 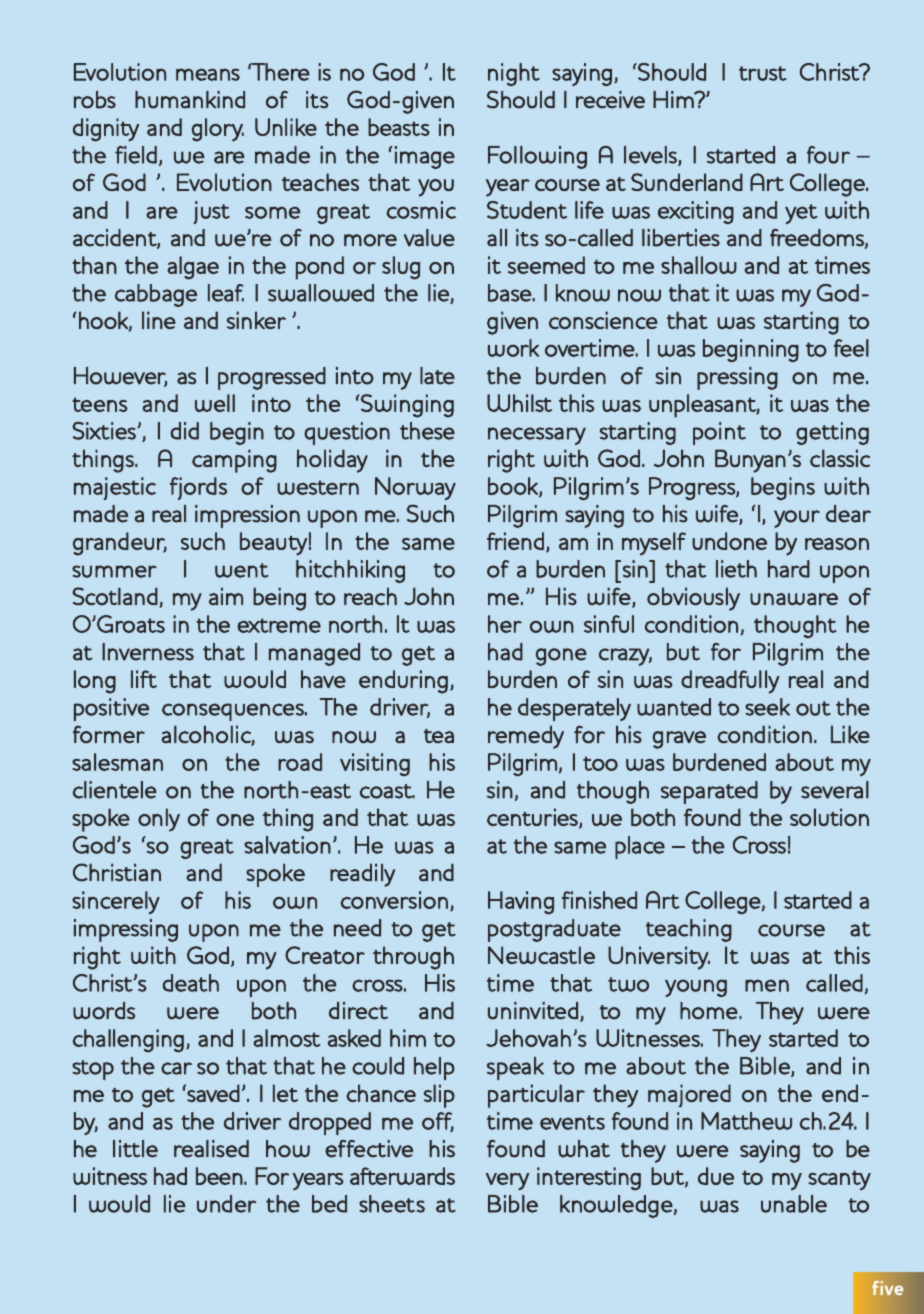 I want to click on seek, so click(x=767, y=707).
